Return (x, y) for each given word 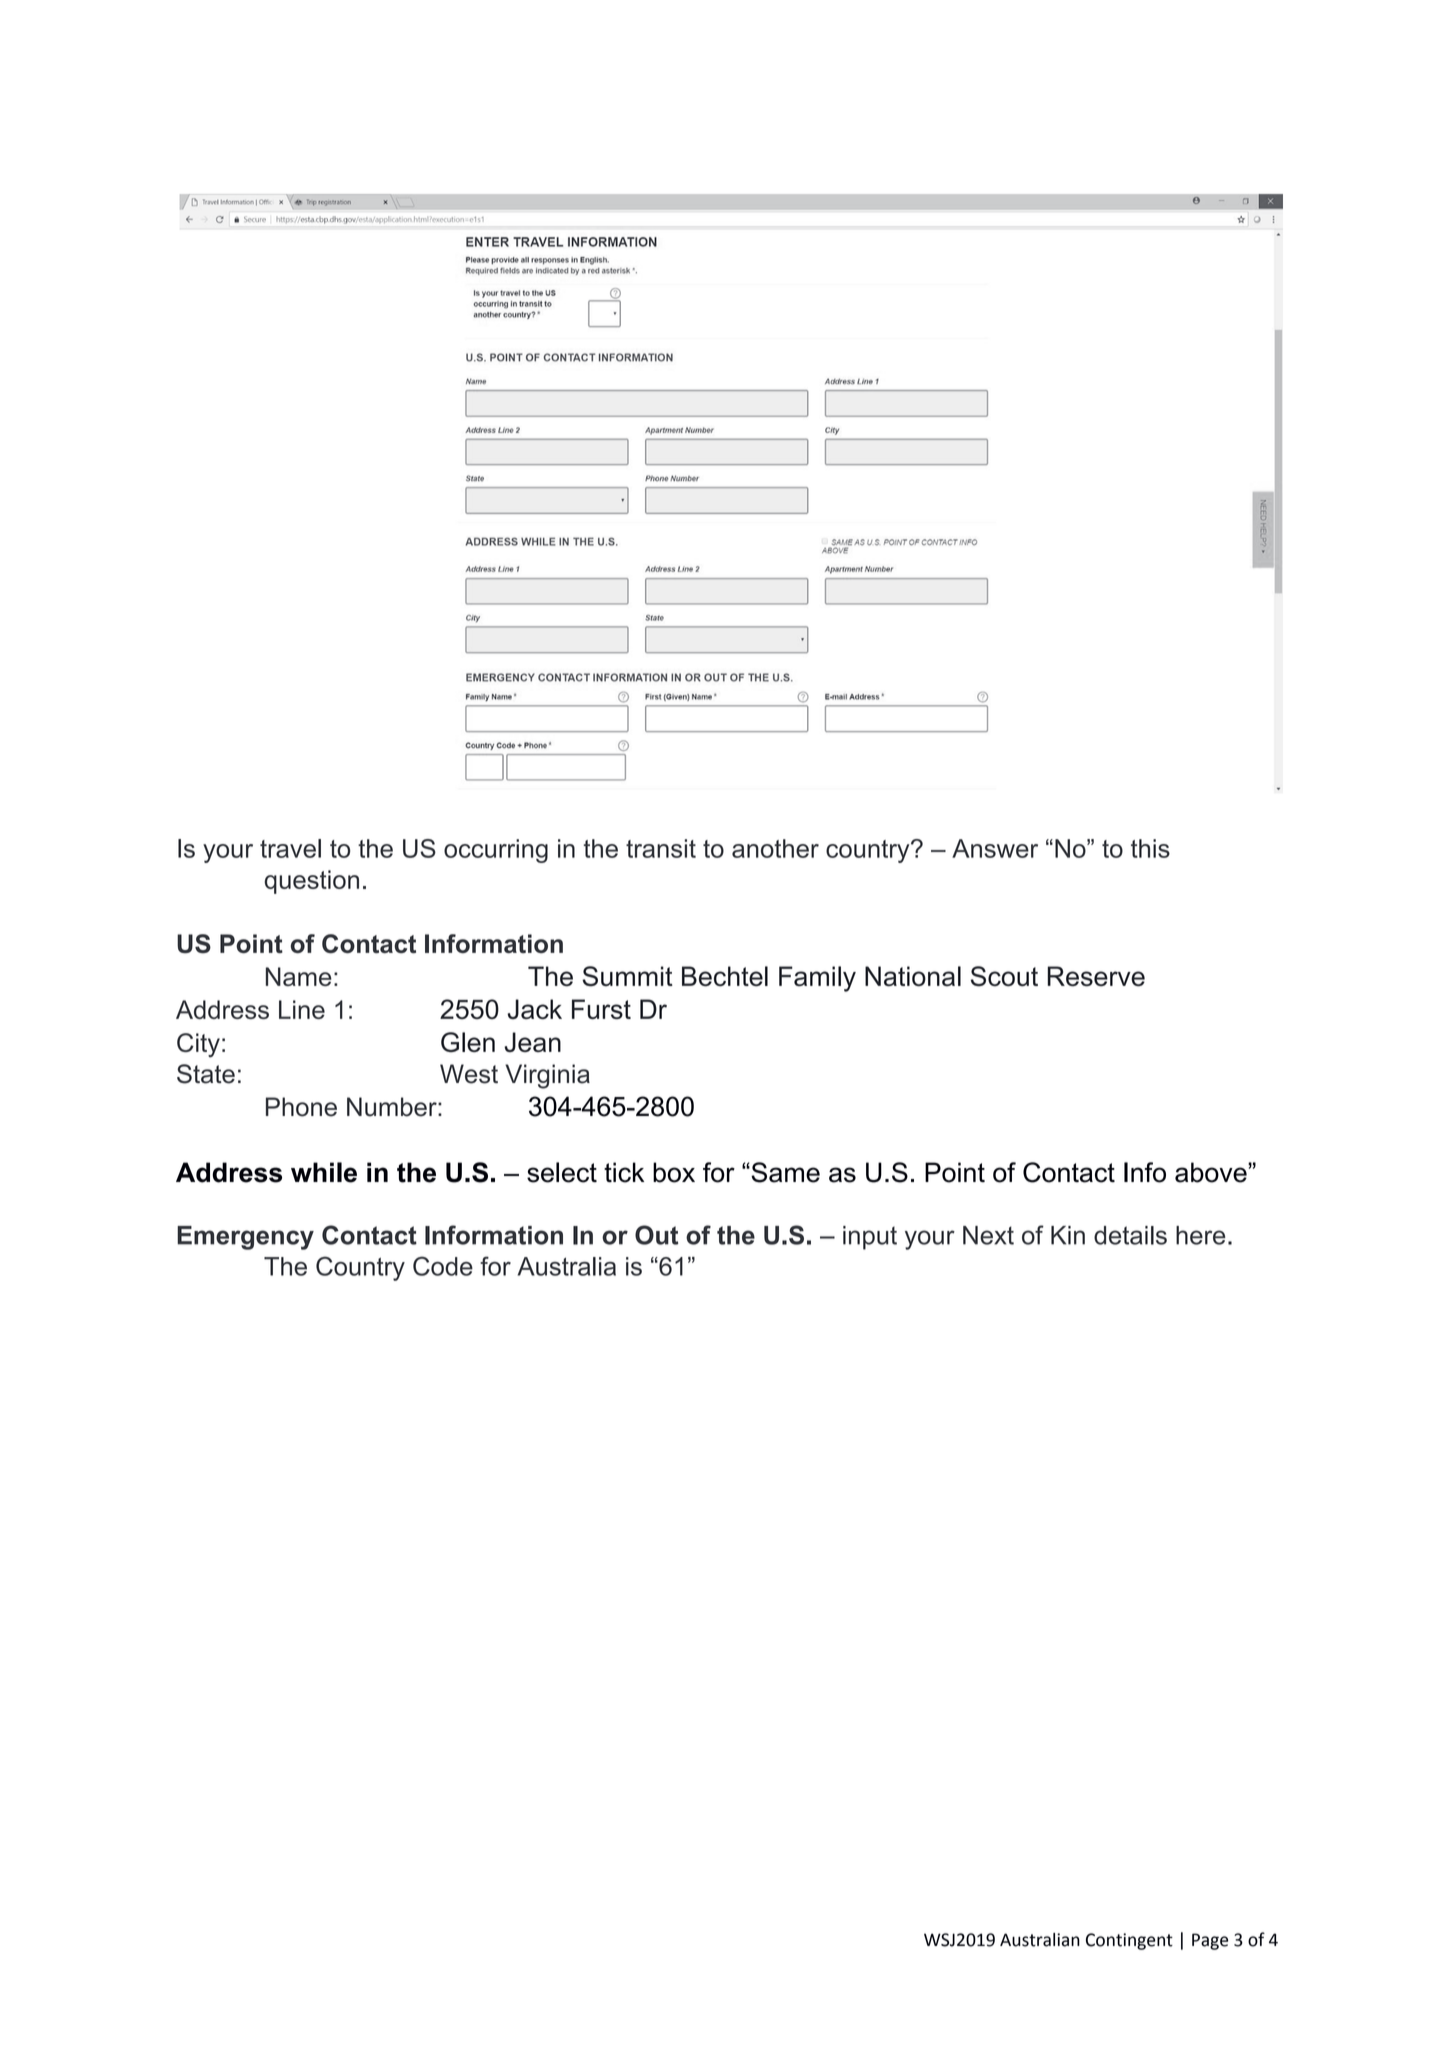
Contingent (1129, 1941)
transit (661, 848)
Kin (1068, 1235)
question (311, 882)
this (1150, 848)
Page (1210, 1941)
